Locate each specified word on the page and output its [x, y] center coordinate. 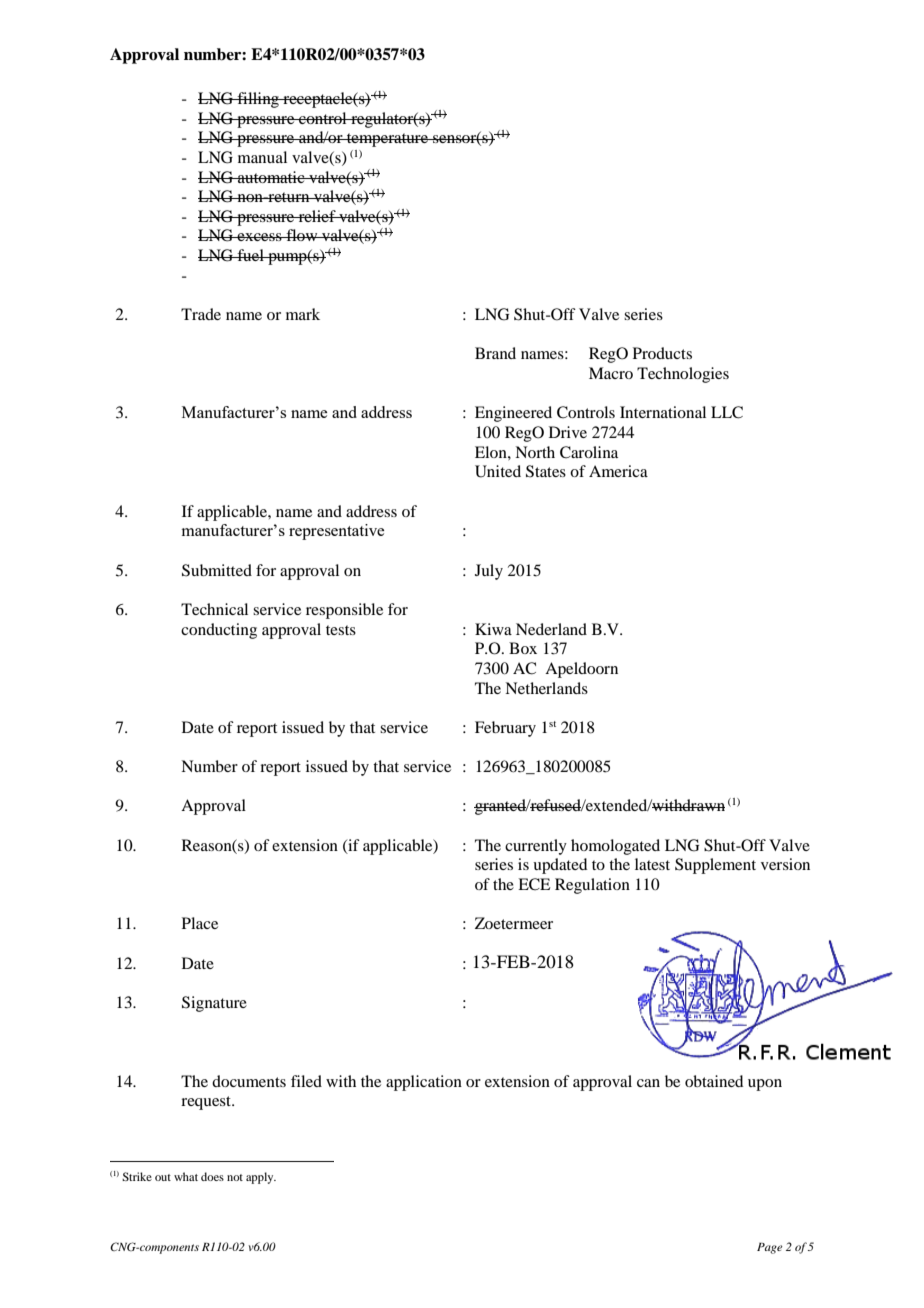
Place [200, 923]
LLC [727, 412]
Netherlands [546, 688]
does [212, 1176]
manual [262, 157]
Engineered [513, 414]
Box [523, 648]
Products [662, 353]
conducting [219, 631]
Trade [201, 314]
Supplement [715, 866]
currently [536, 847]
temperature [387, 140]
